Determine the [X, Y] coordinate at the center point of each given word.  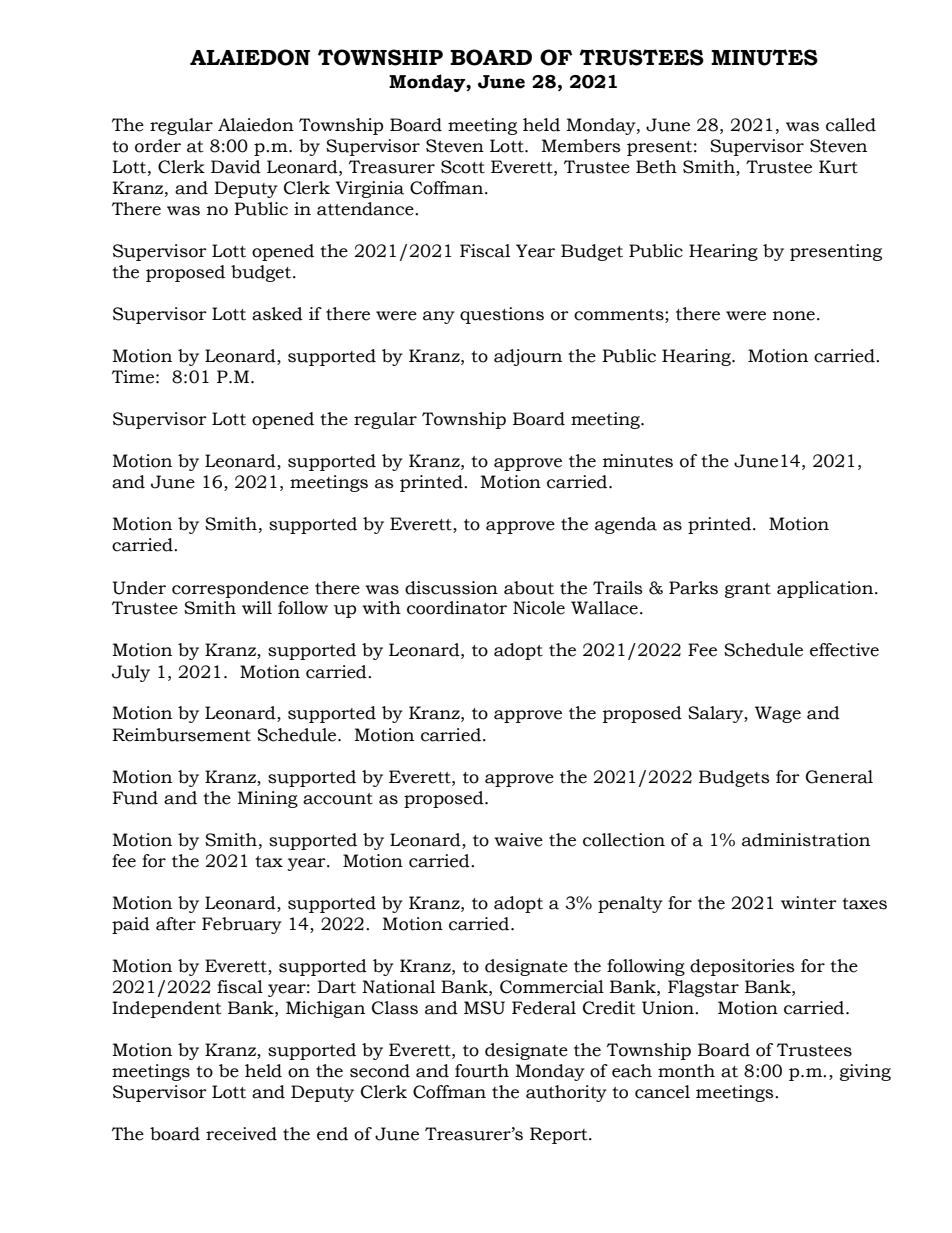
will [257, 607]
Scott [463, 167]
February [242, 925]
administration [806, 840]
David [236, 167]
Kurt [838, 167]
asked [277, 314]
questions [502, 315]
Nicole [539, 608]
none [794, 316]
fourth [482, 1071]
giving [865, 1072]
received [241, 1134]
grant [748, 590]
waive [519, 840]
